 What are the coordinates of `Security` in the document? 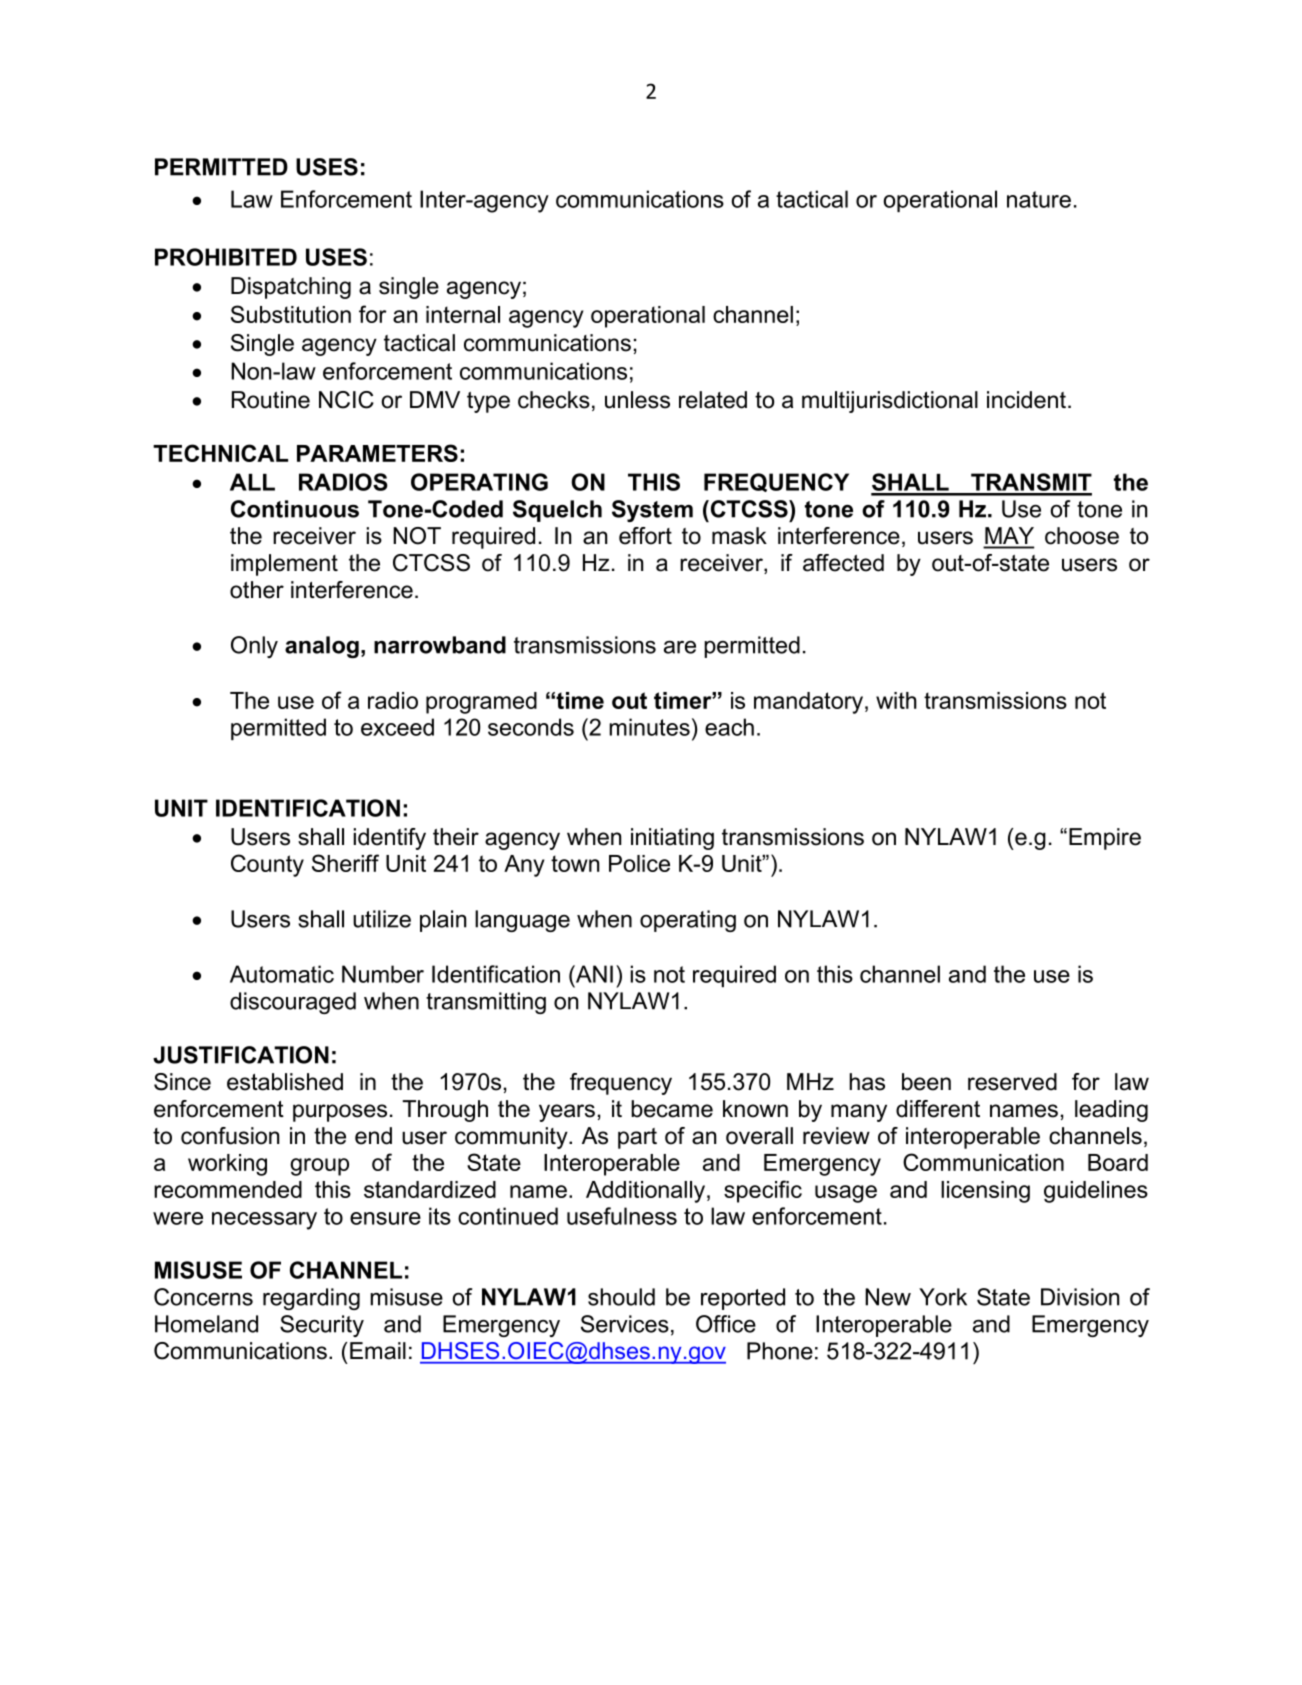 It's located at (322, 1326).
